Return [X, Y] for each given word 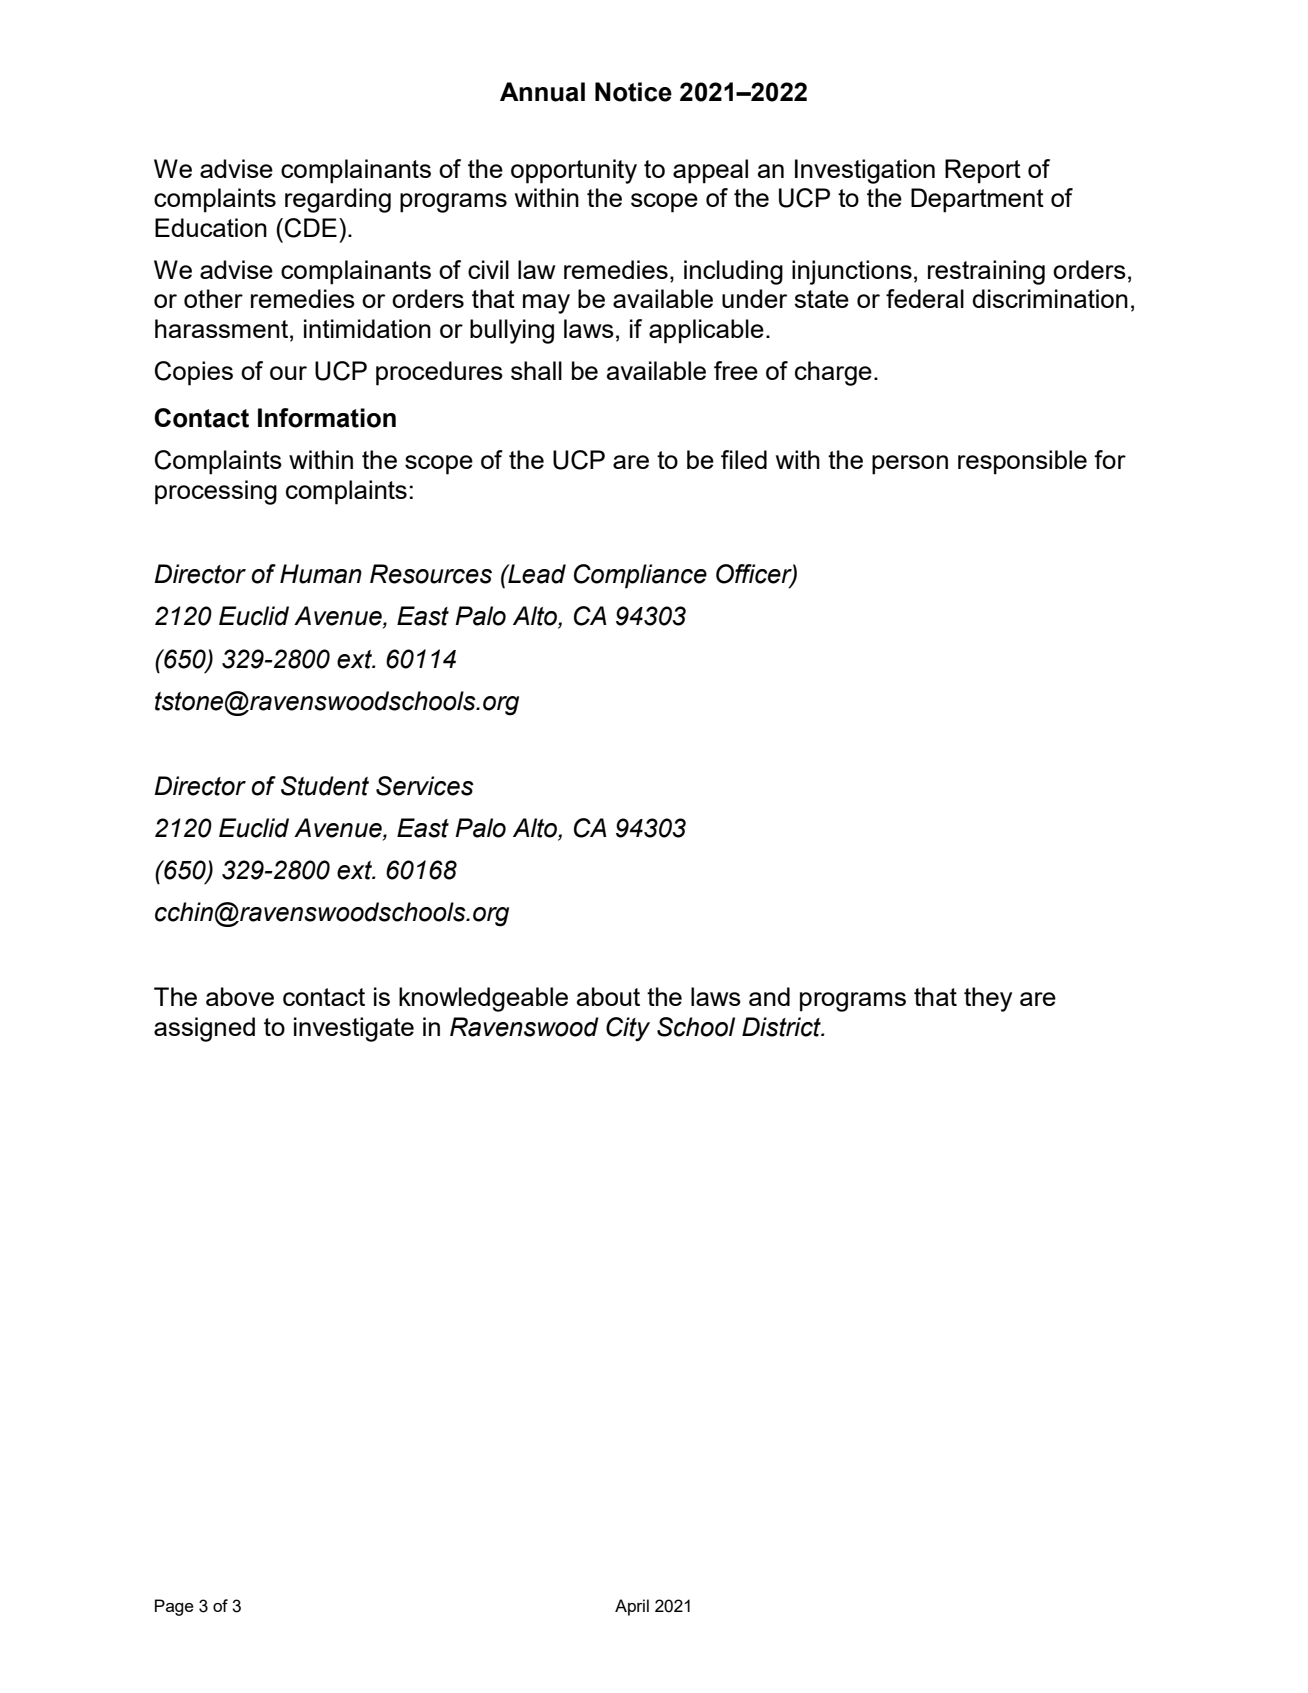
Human [321, 574]
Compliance [640, 576]
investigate [354, 1029]
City [628, 1029]
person [910, 465]
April [632, 1607]
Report [983, 171]
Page [174, 1607]
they [988, 999]
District [782, 1027]
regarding [338, 200]
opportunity [574, 171]
